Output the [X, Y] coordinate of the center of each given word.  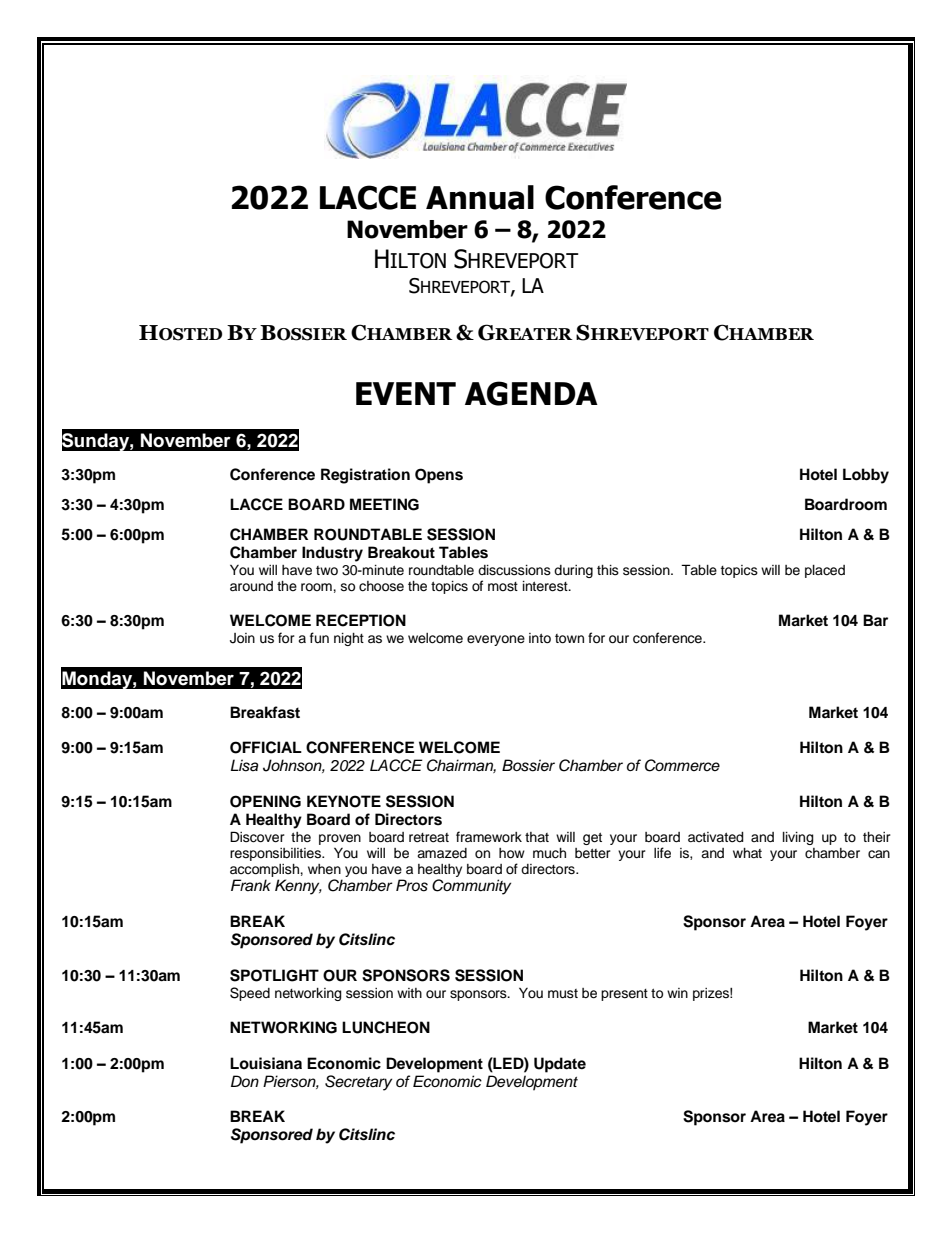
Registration [365, 476]
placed [825, 571]
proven [340, 839]
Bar [875, 620]
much [549, 853]
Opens [439, 476]
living [798, 838]
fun [319, 638]
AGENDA [531, 393]
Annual [480, 197]
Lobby [866, 476]
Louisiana [266, 1063]
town [569, 639]
